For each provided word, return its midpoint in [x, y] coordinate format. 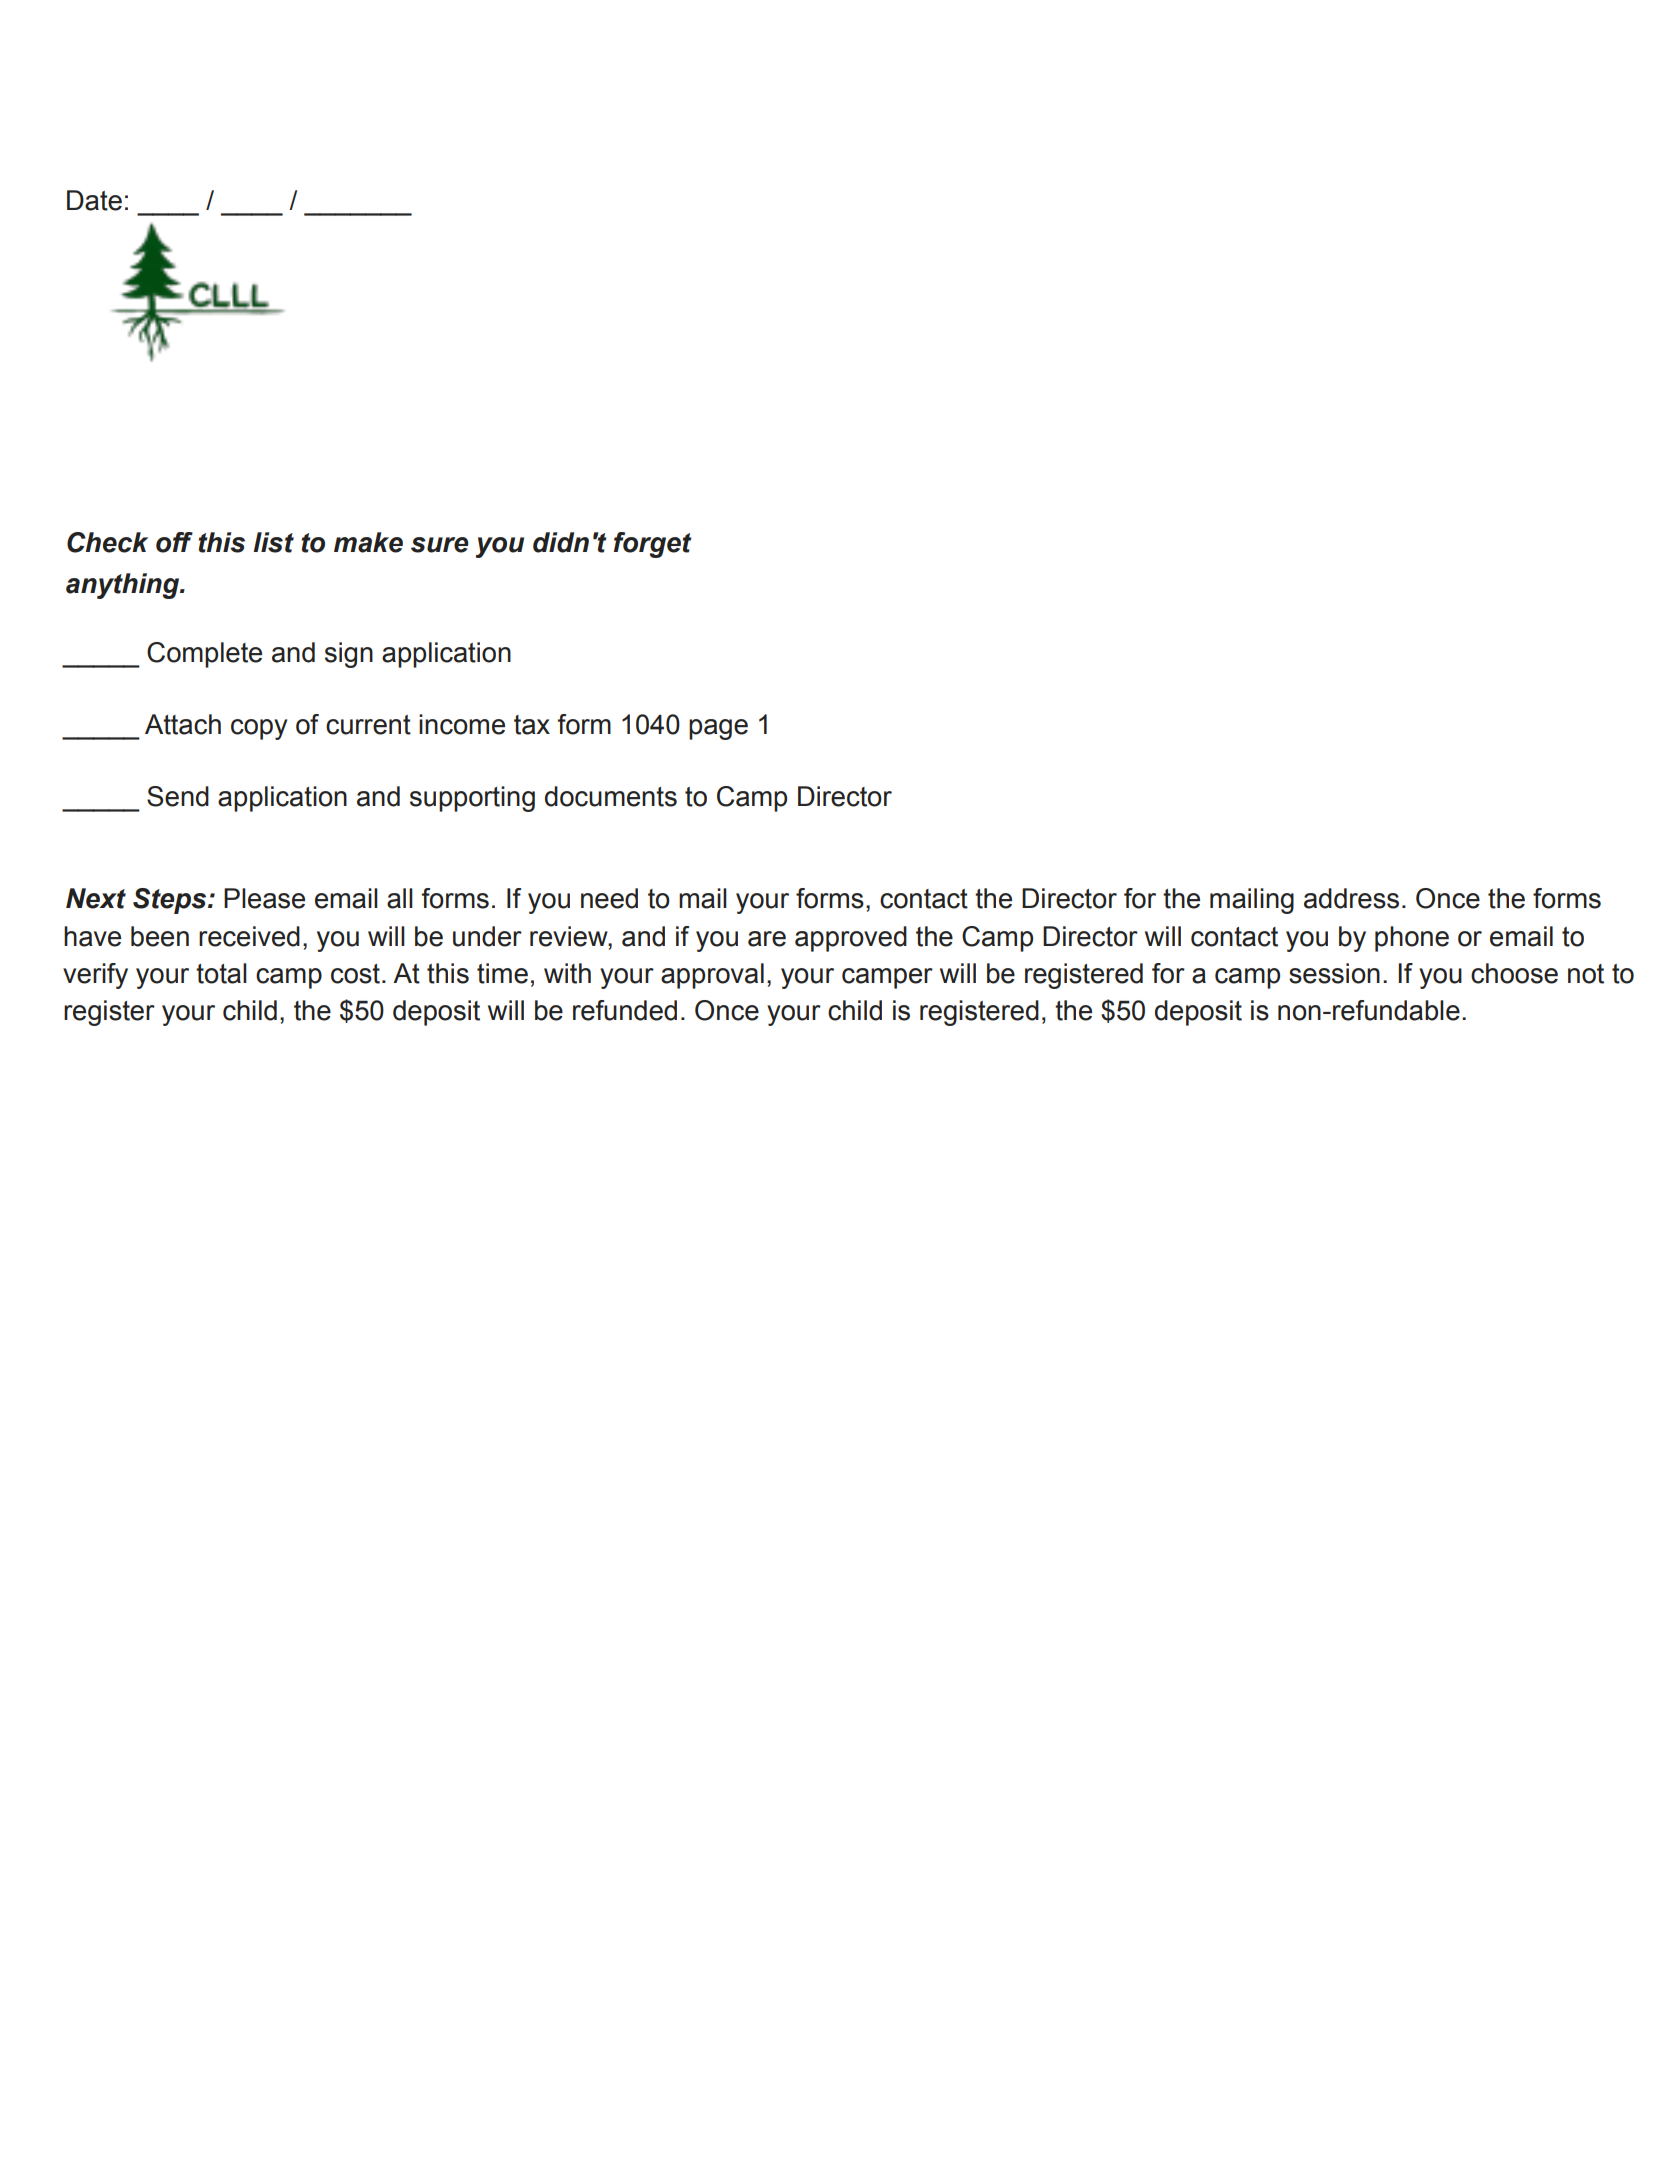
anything [124, 586]
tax [532, 725]
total [221, 973]
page [718, 729]
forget [653, 545]
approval [712, 976]
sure [440, 545]
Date [94, 200]
